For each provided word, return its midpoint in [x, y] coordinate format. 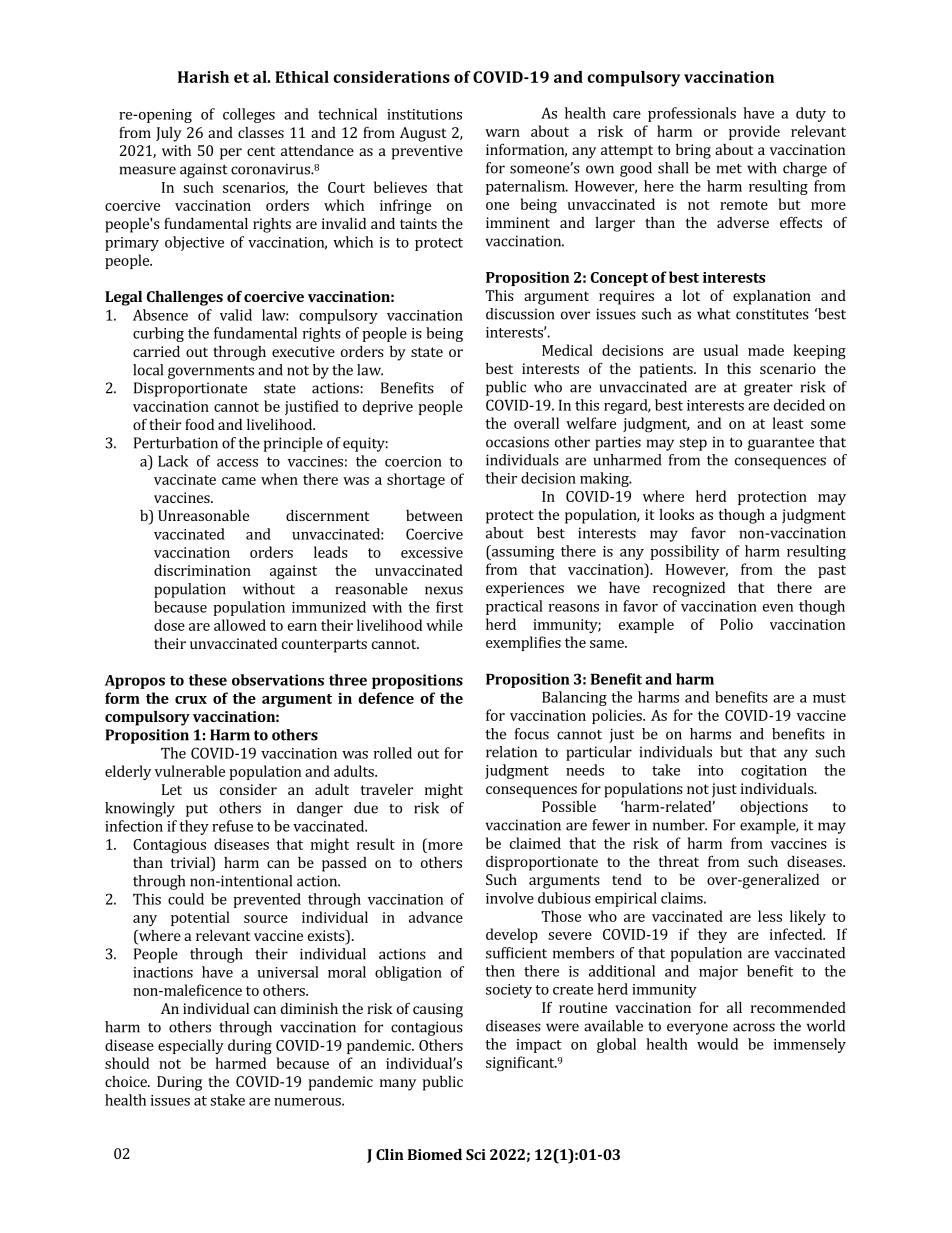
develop [512, 935]
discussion [520, 314]
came [239, 481]
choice [127, 1081]
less [770, 916]
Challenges [185, 298]
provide [754, 132]
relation [511, 752]
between [434, 515]
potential [200, 918]
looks [677, 514]
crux [191, 700]
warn [502, 133]
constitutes [772, 314]
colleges [249, 115]
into [710, 770]
